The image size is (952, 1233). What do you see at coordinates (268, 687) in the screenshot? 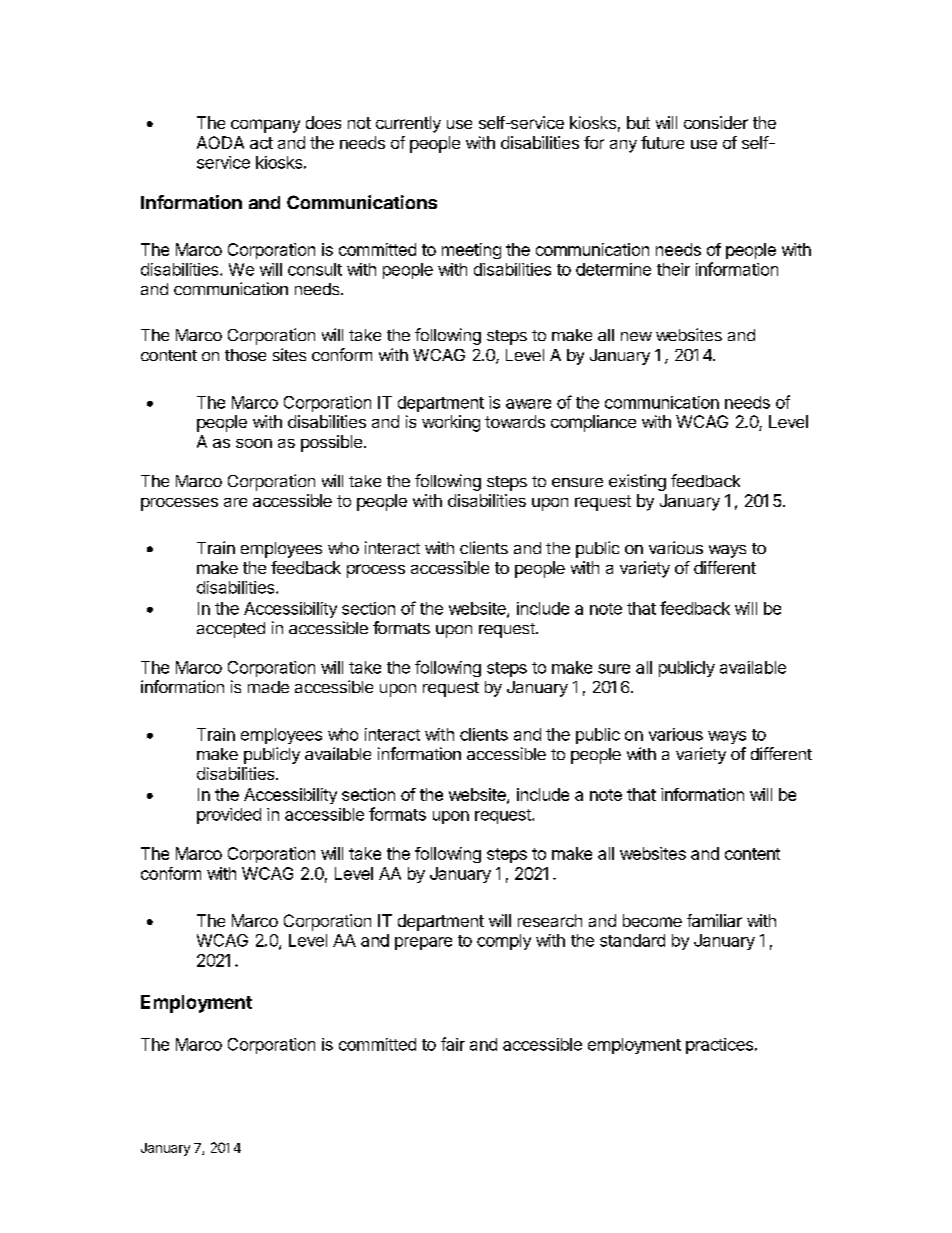
I see `made` at bounding box center [268, 687].
